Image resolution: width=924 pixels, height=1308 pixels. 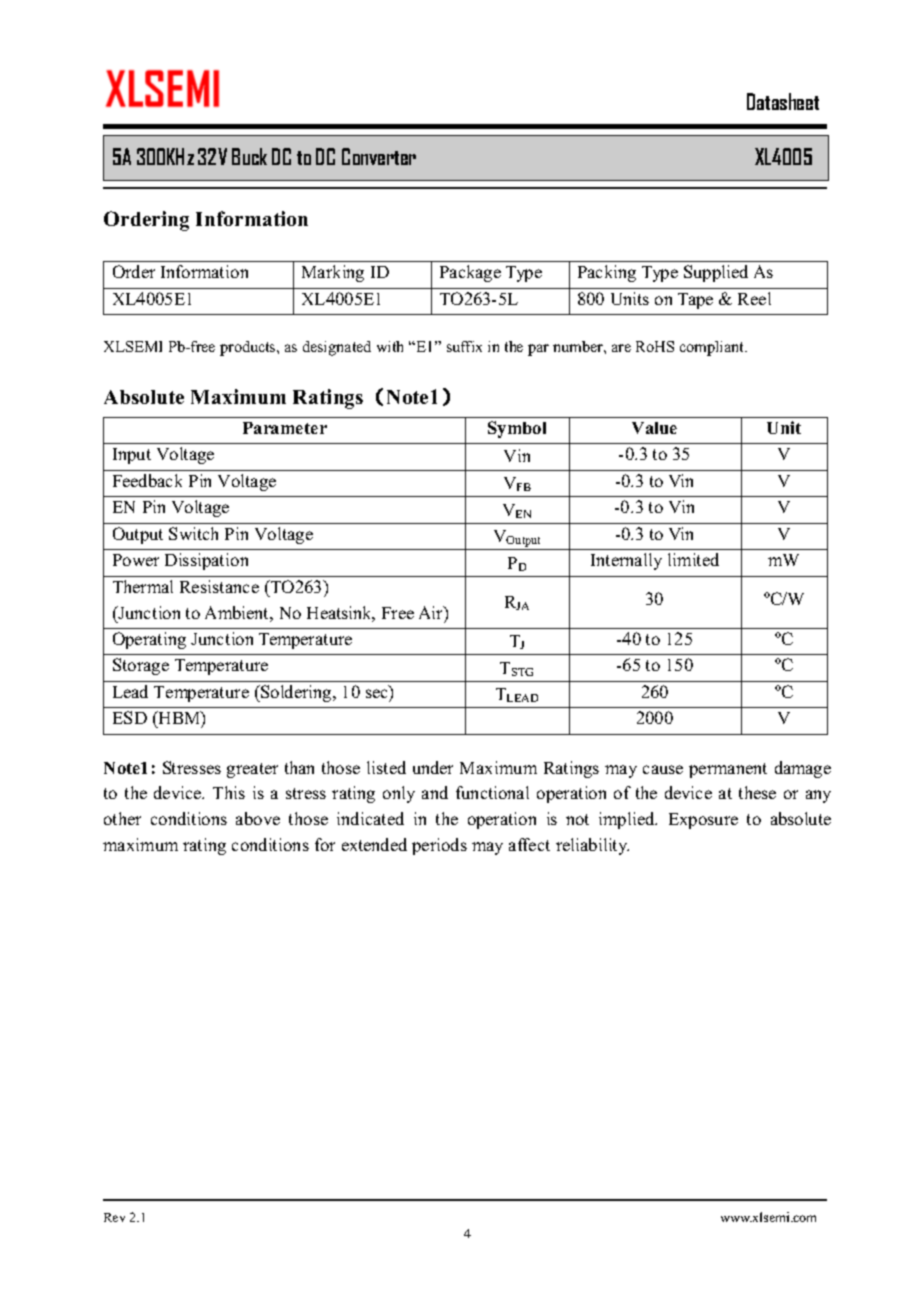 What do you see at coordinates (439, 846) in the screenshot?
I see `periods` at bounding box center [439, 846].
